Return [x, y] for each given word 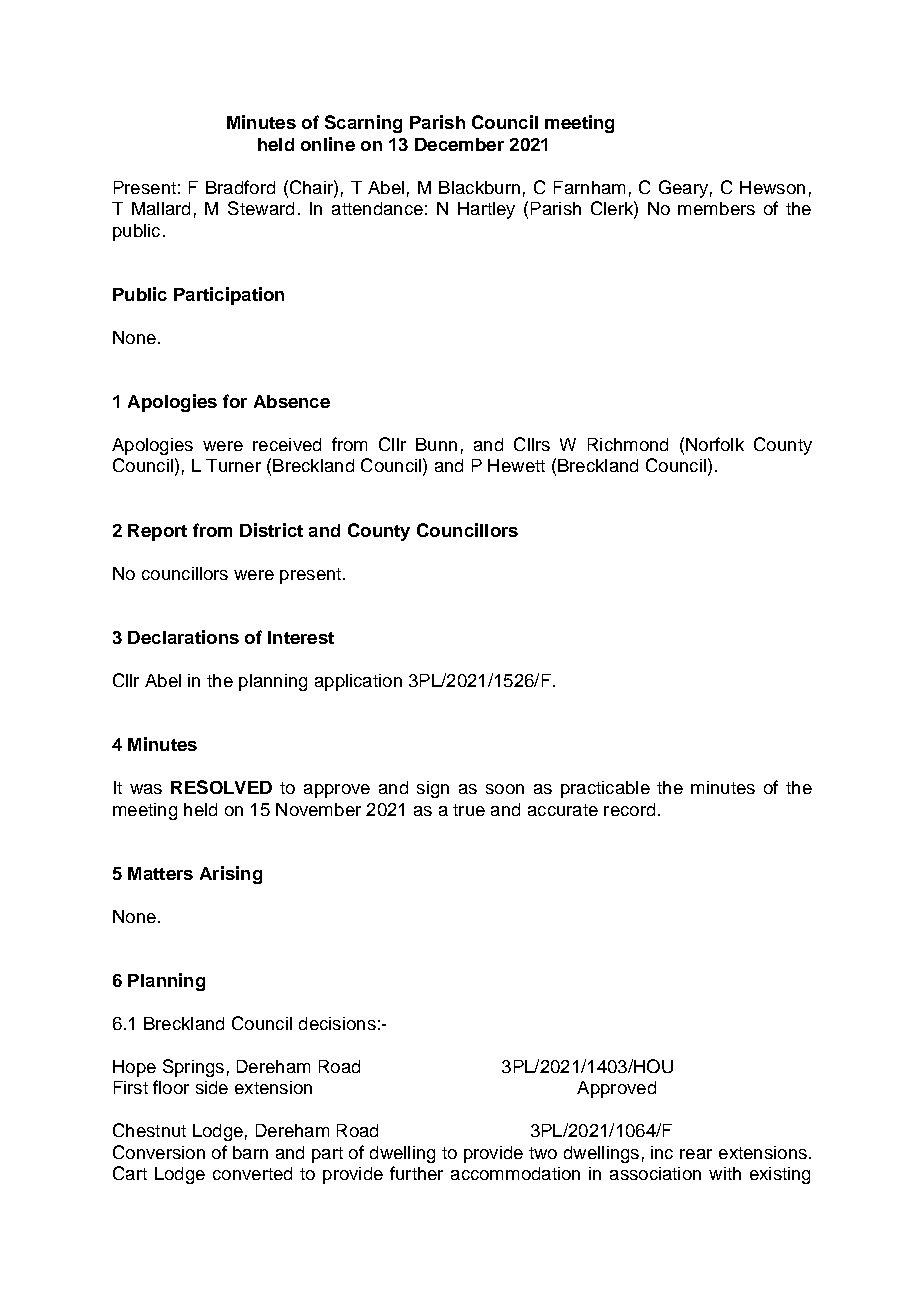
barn [250, 1152]
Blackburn [479, 187]
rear [696, 1154]
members [716, 208]
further [416, 1173]
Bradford [240, 187]
